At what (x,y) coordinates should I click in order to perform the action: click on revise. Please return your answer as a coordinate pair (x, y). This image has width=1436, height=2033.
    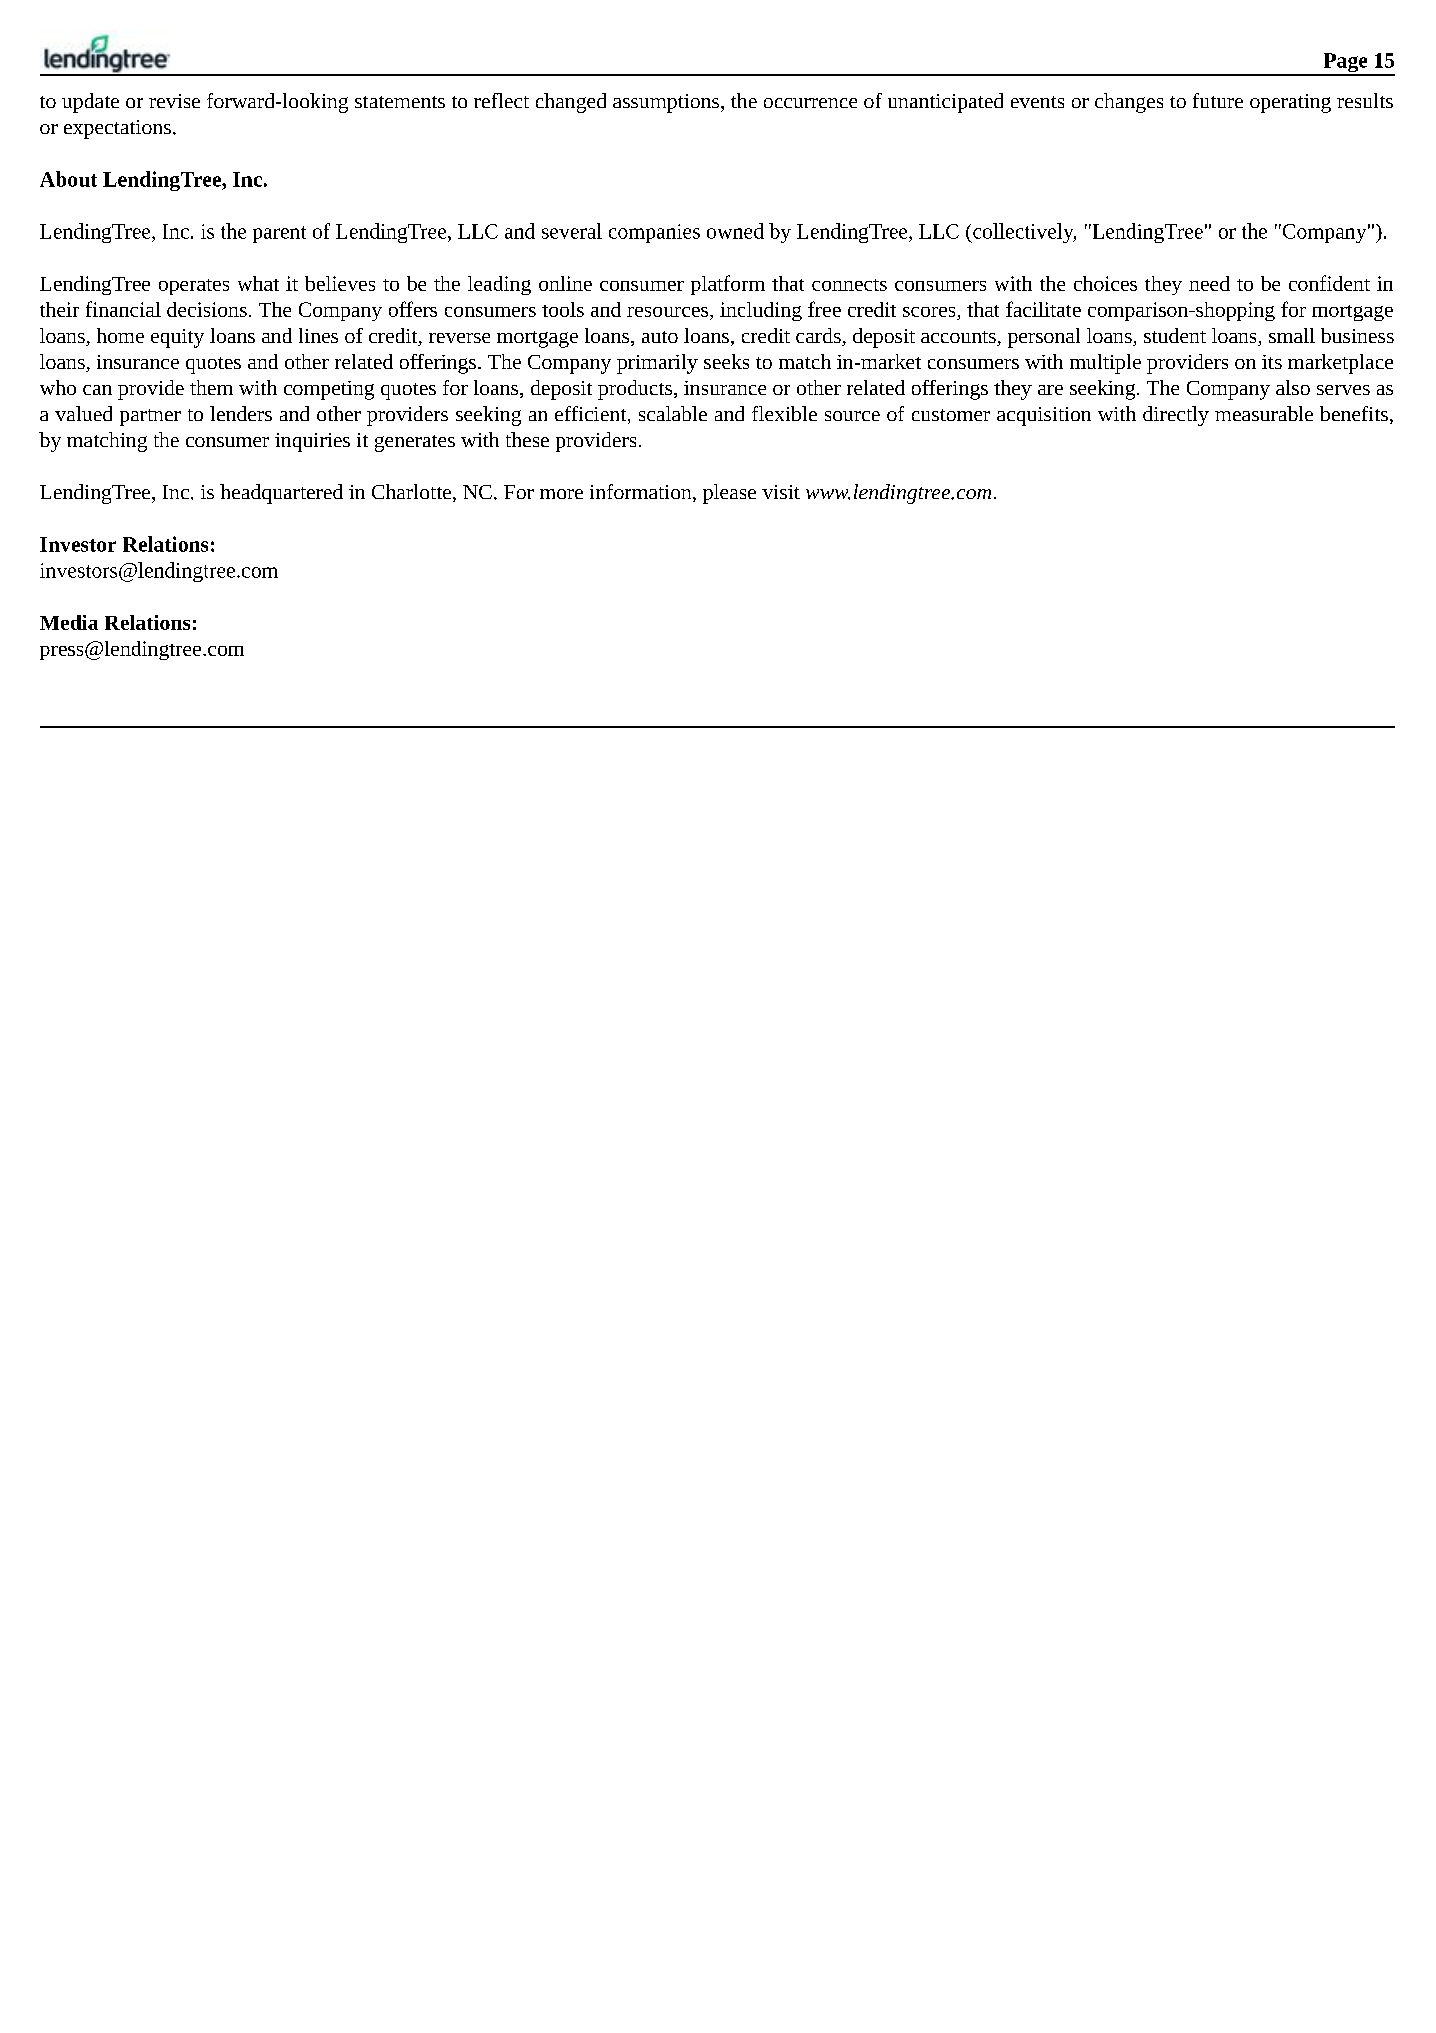
    Looking at the image, I should click on (174, 101).
